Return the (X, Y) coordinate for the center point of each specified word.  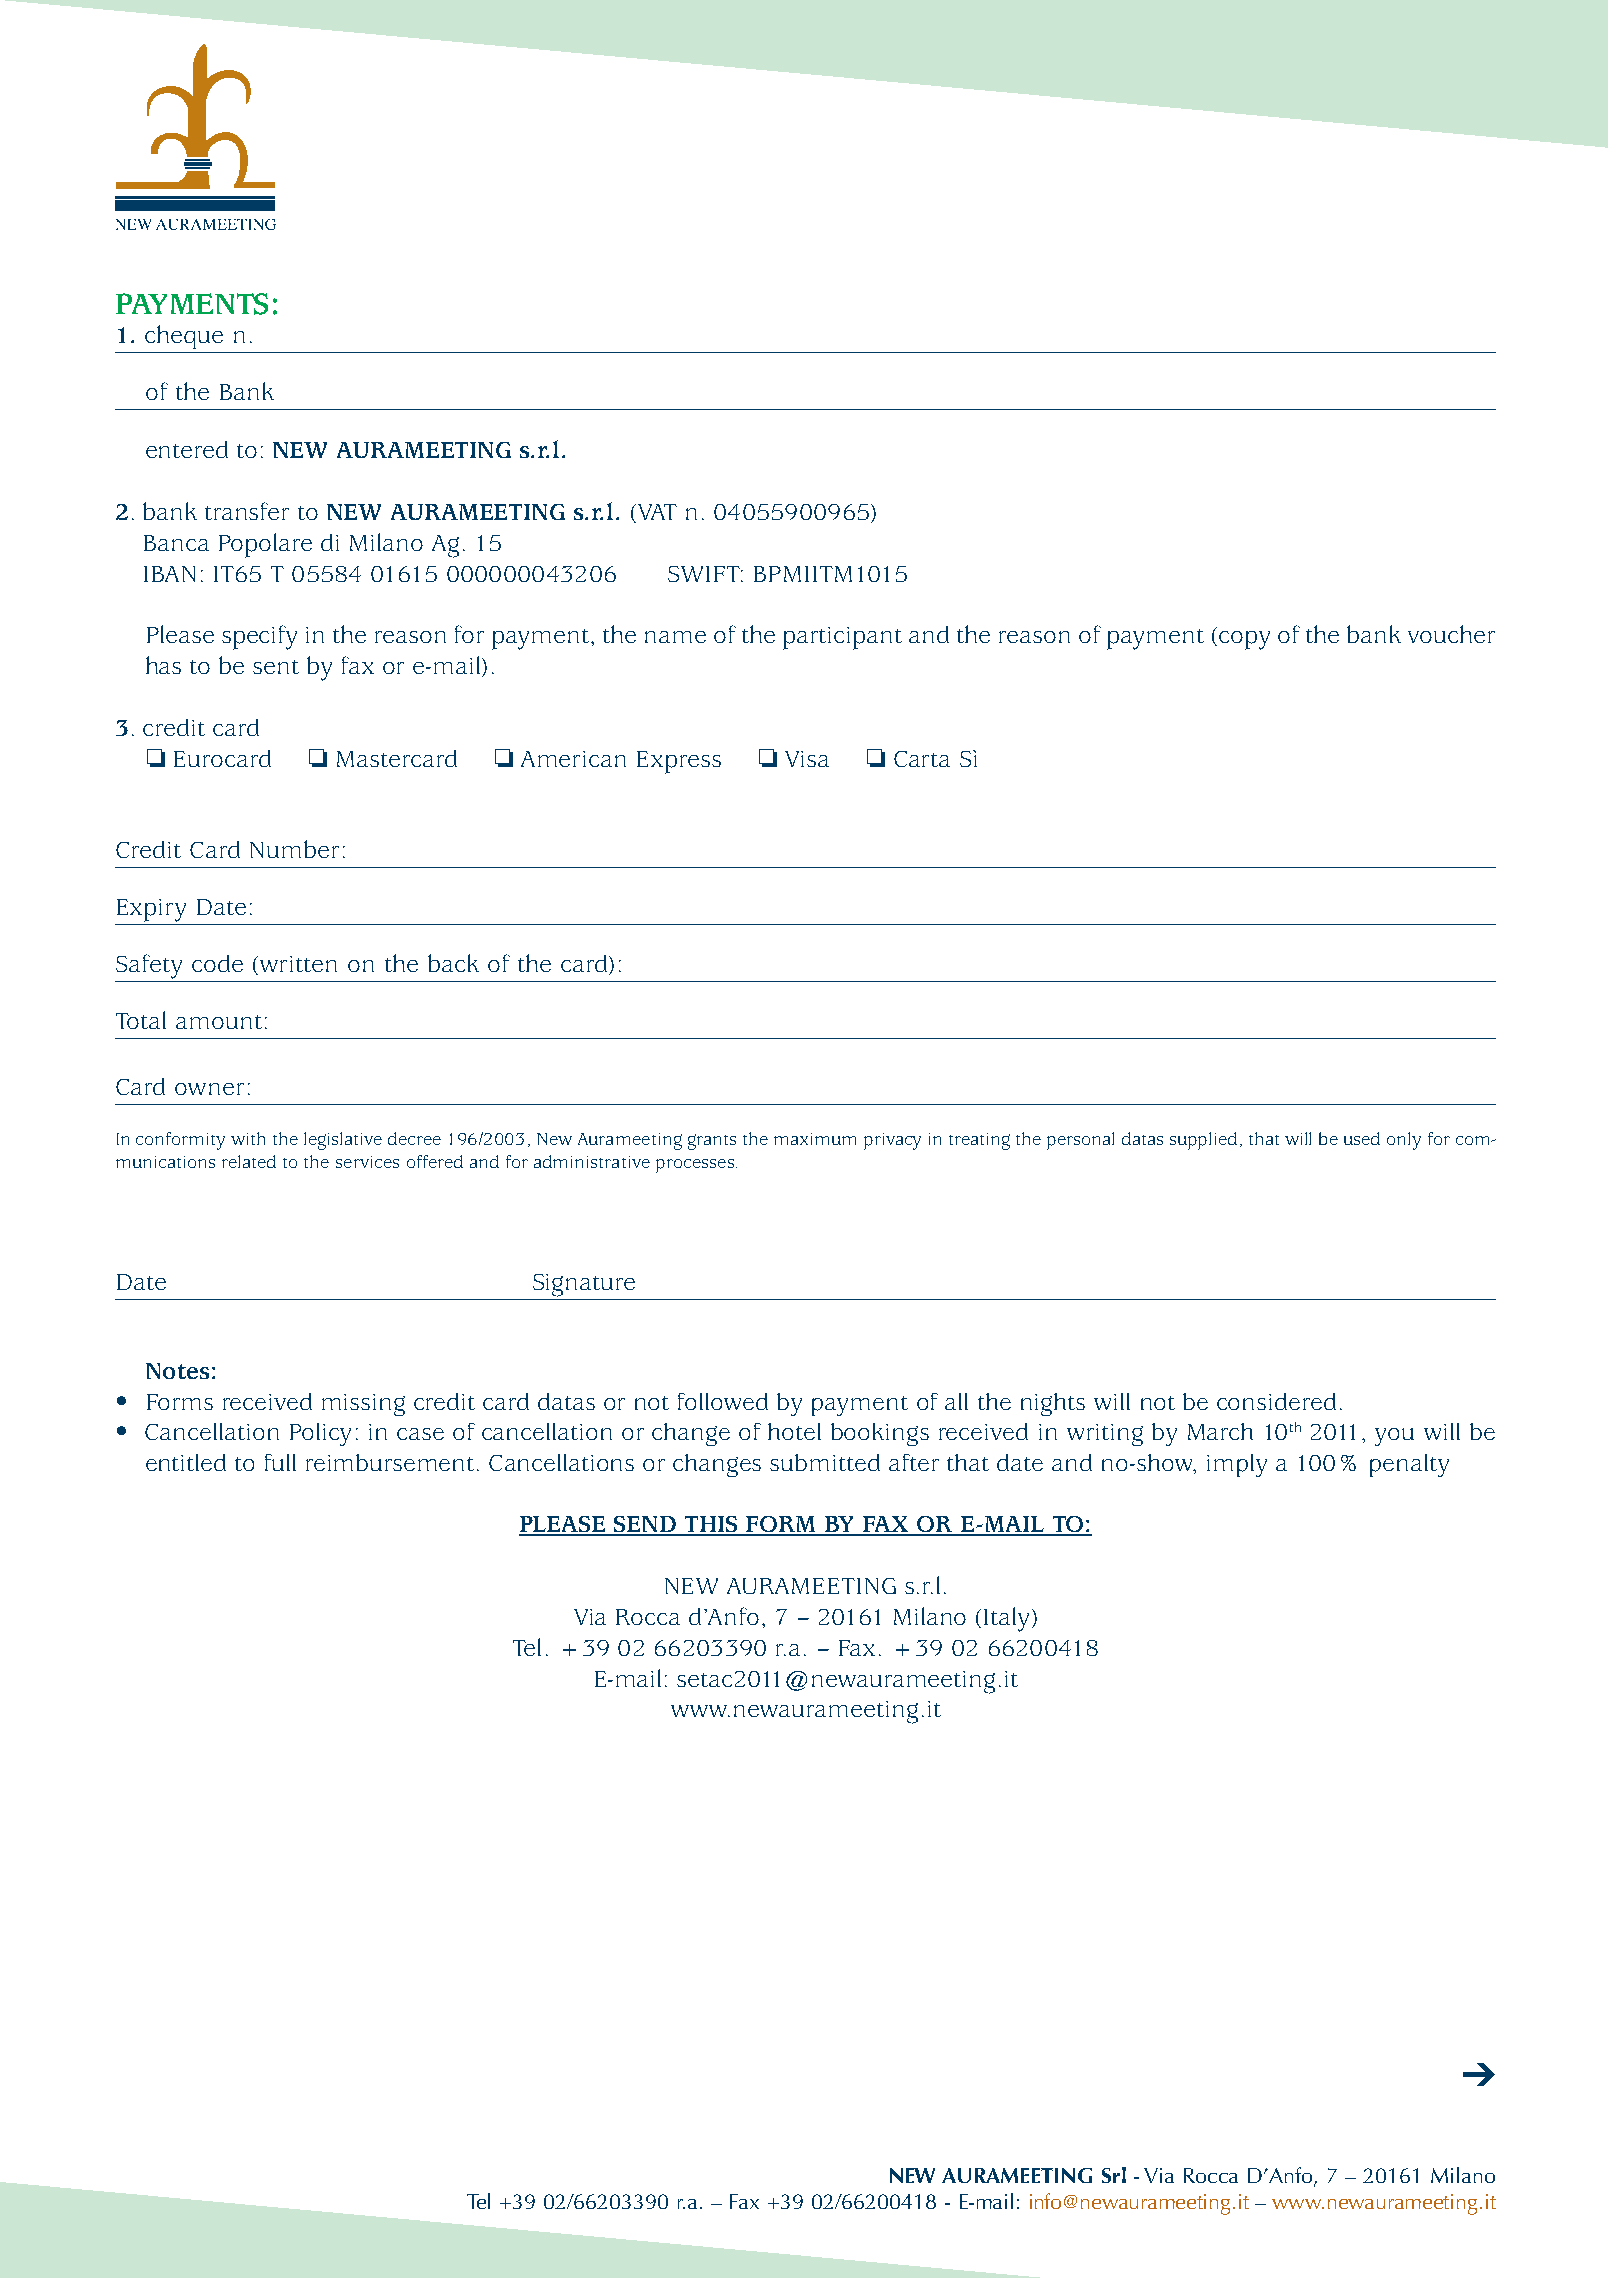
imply (1237, 1465)
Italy (1006, 1619)
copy (1244, 640)
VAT (656, 513)
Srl (1114, 2175)
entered (187, 449)
